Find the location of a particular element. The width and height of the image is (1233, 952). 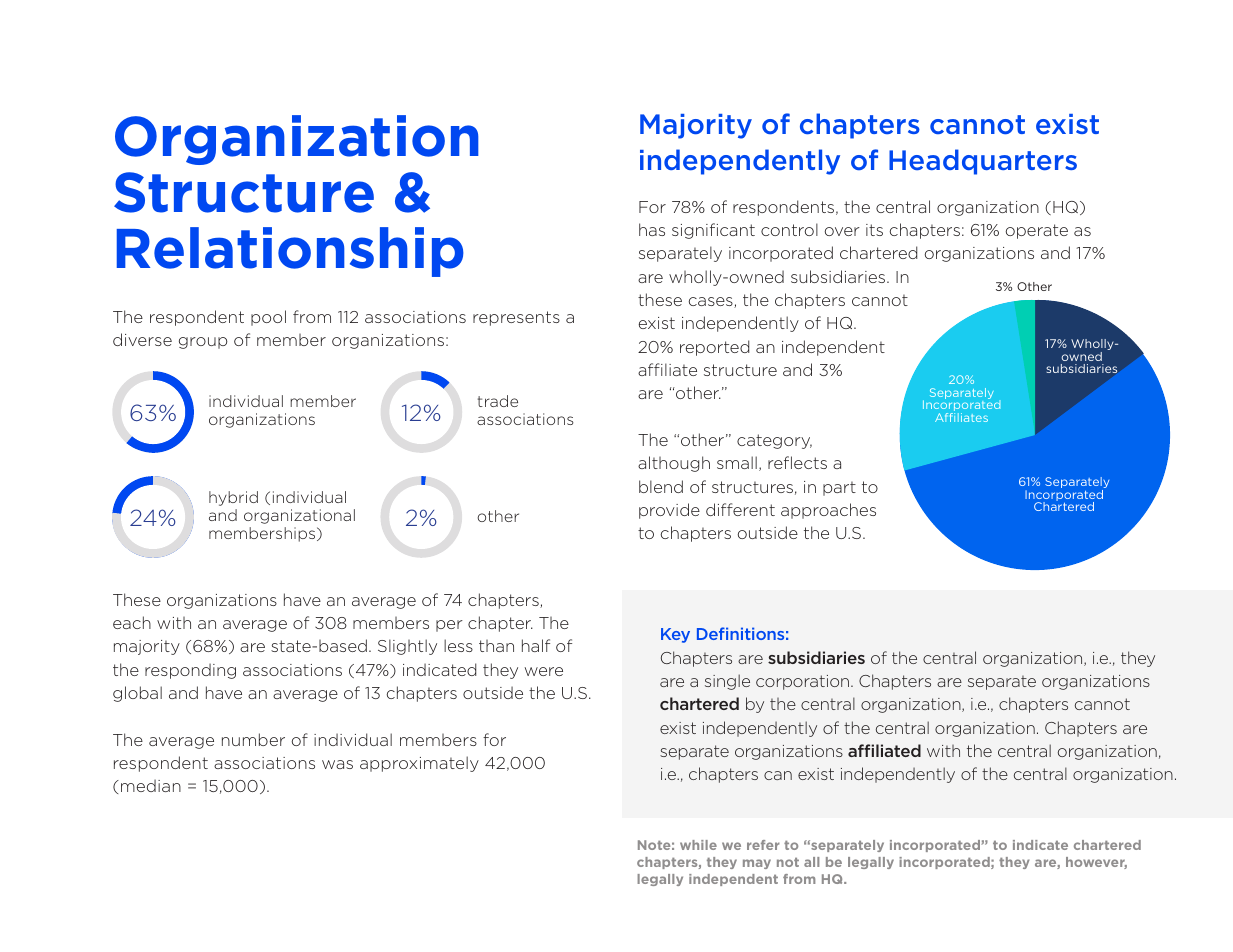

median is located at coordinates (151, 785).
